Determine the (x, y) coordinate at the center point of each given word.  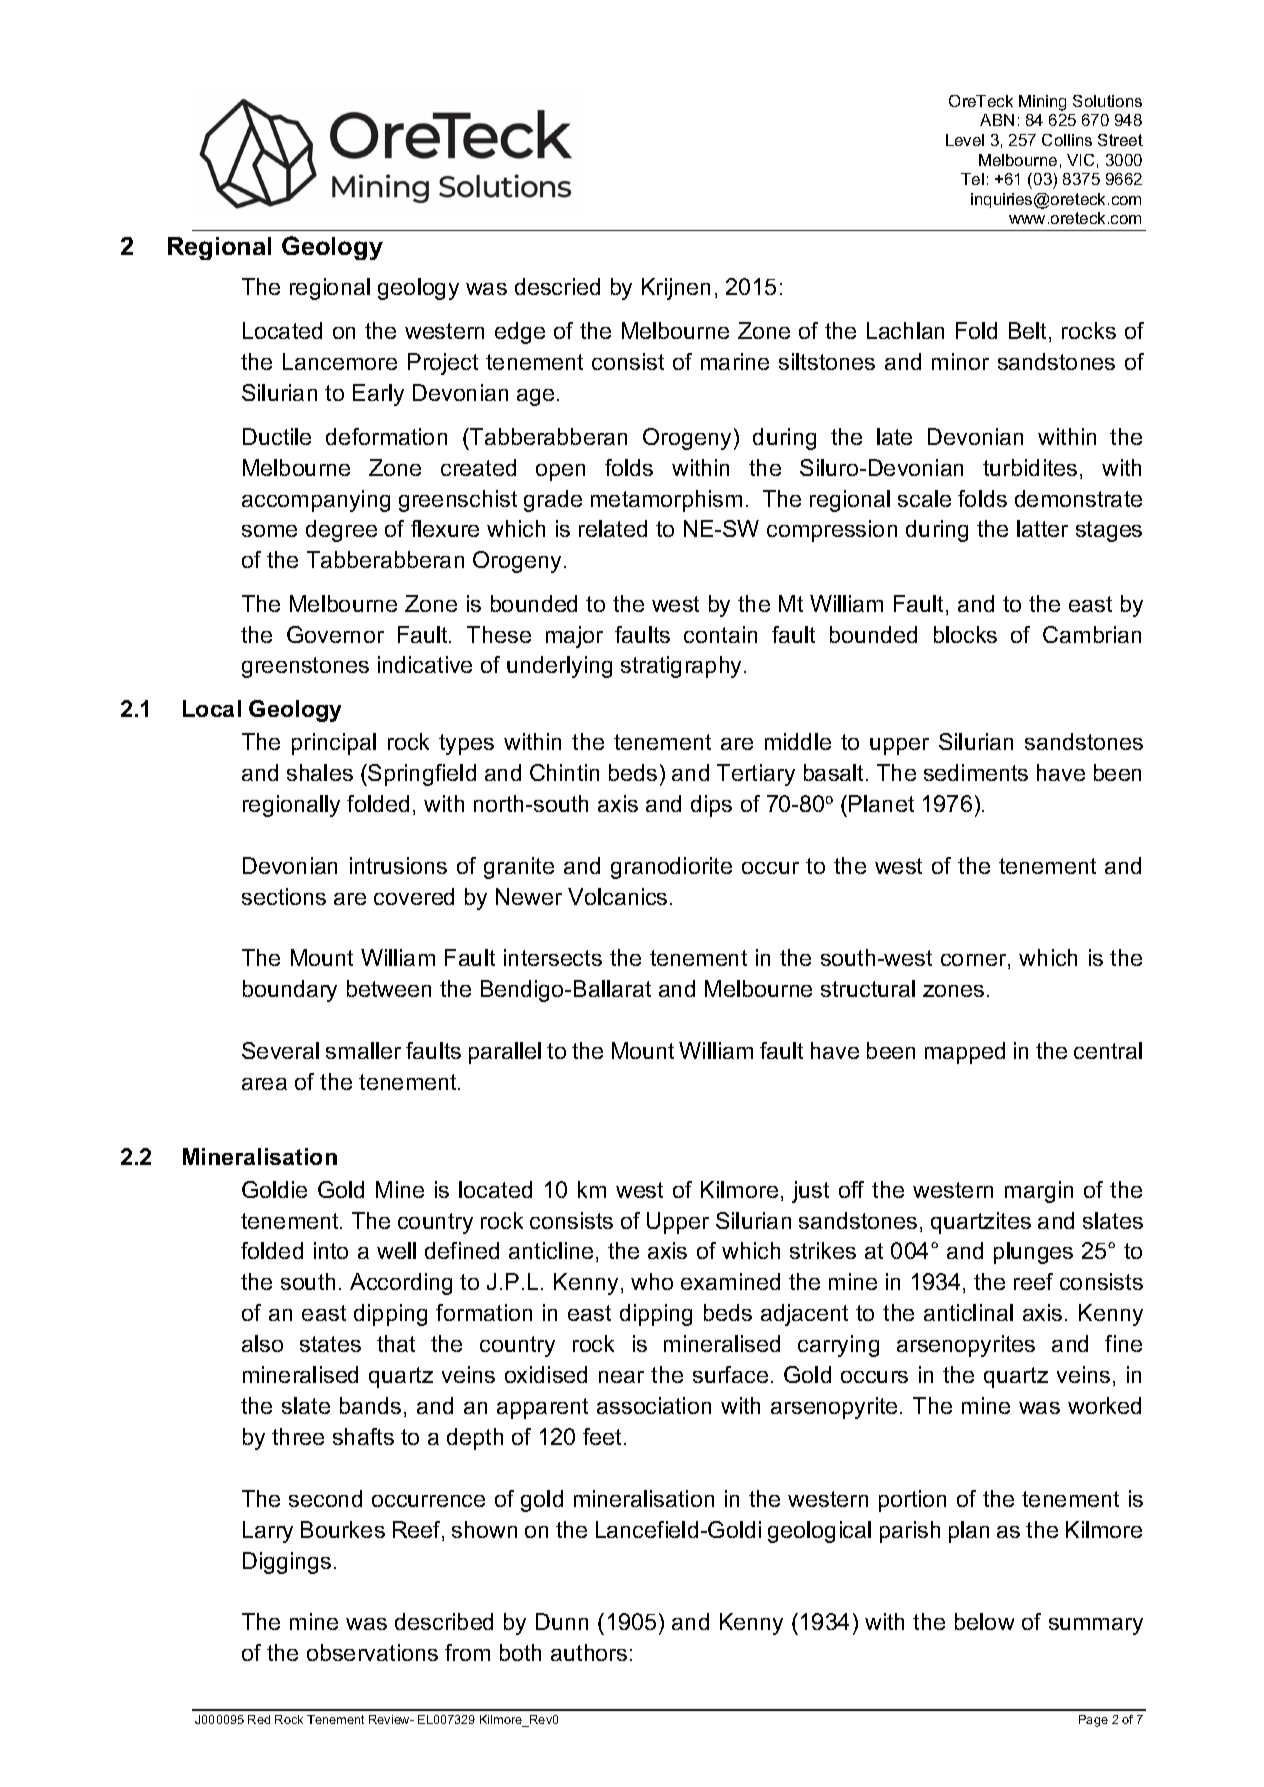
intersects (553, 957)
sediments (976, 772)
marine (735, 361)
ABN (997, 120)
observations (372, 1652)
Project (443, 364)
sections (284, 896)
